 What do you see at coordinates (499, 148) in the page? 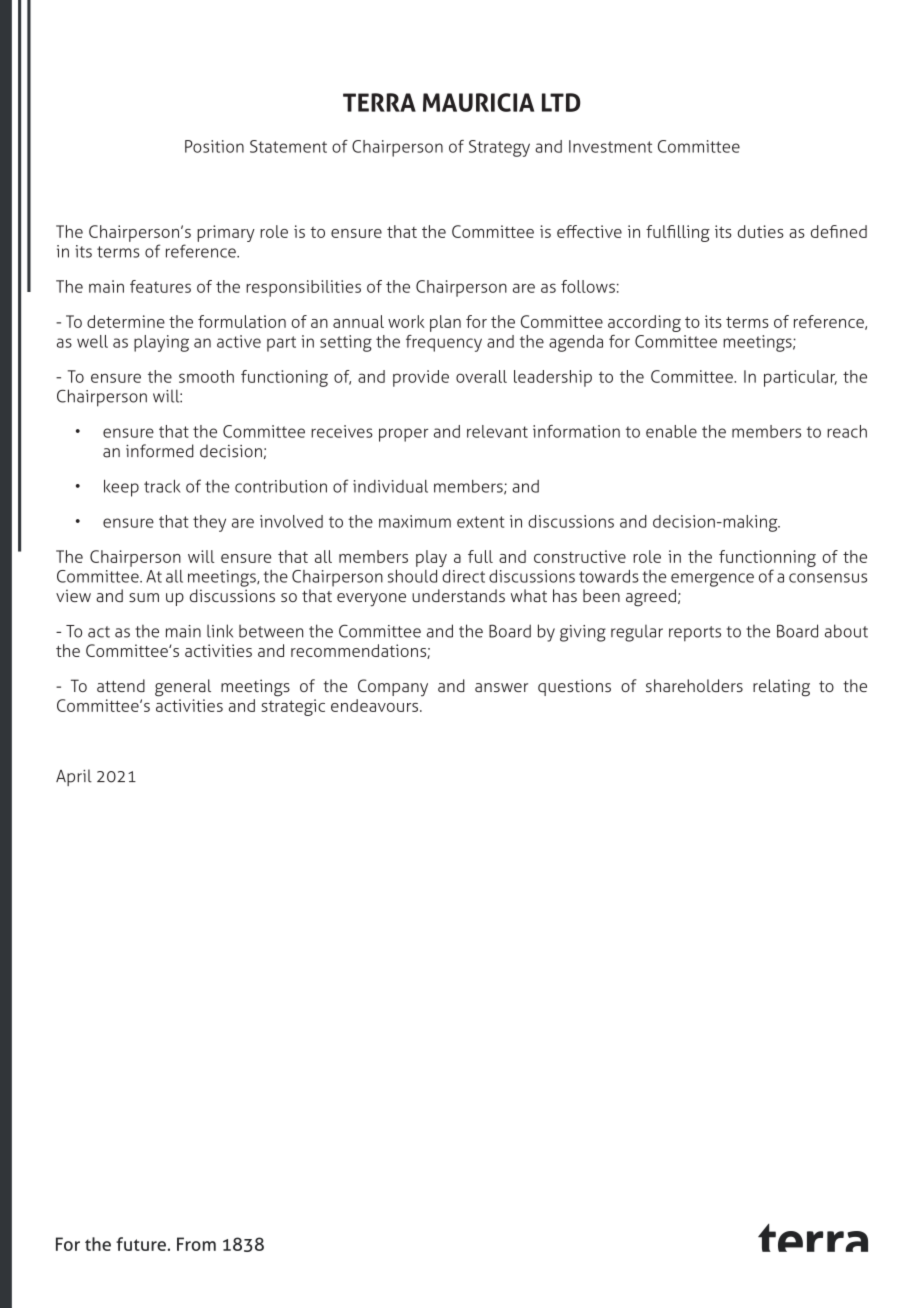
I see `Strategy` at bounding box center [499, 148].
